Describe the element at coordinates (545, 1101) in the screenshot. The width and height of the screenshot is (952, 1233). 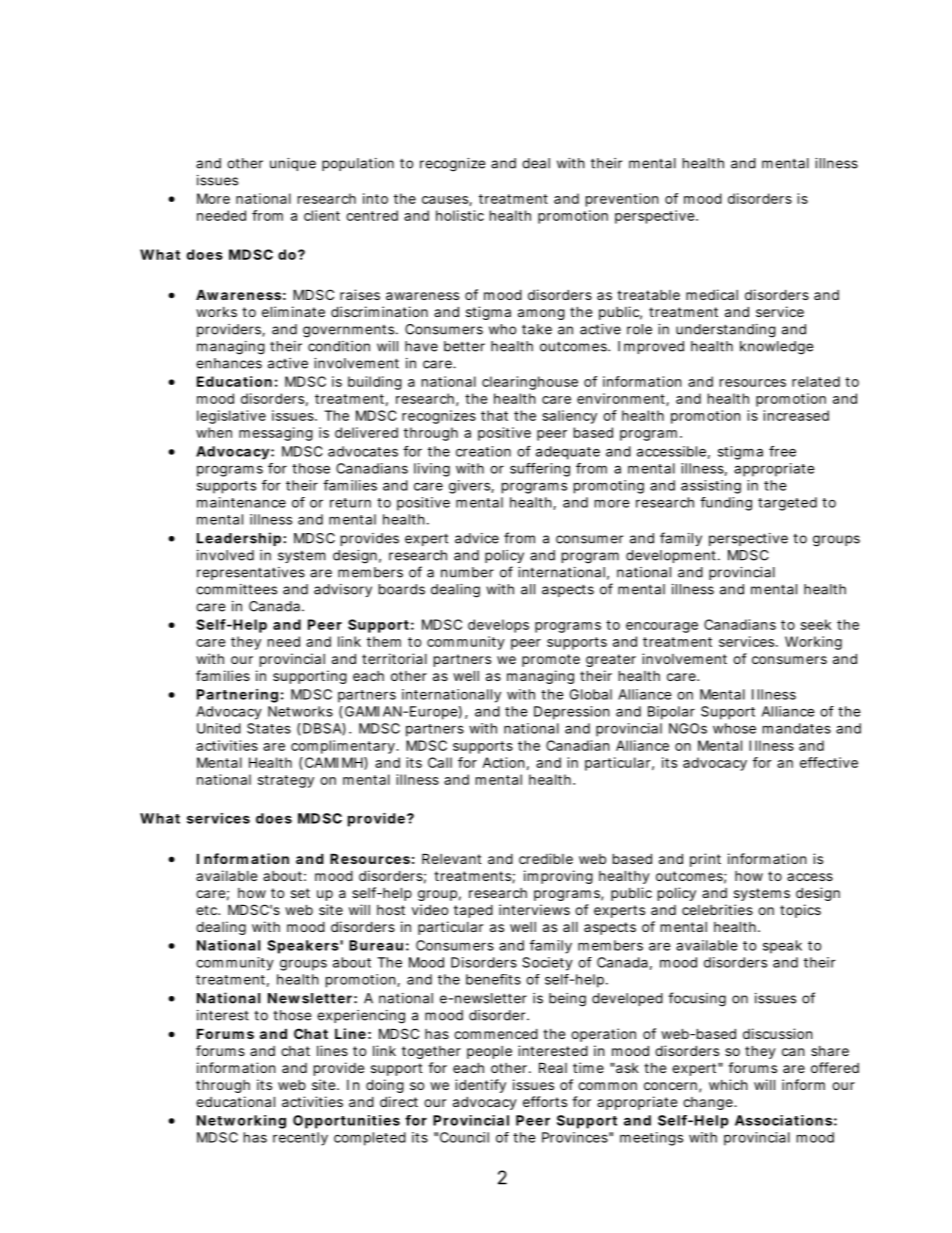
I see `efforts` at that location.
